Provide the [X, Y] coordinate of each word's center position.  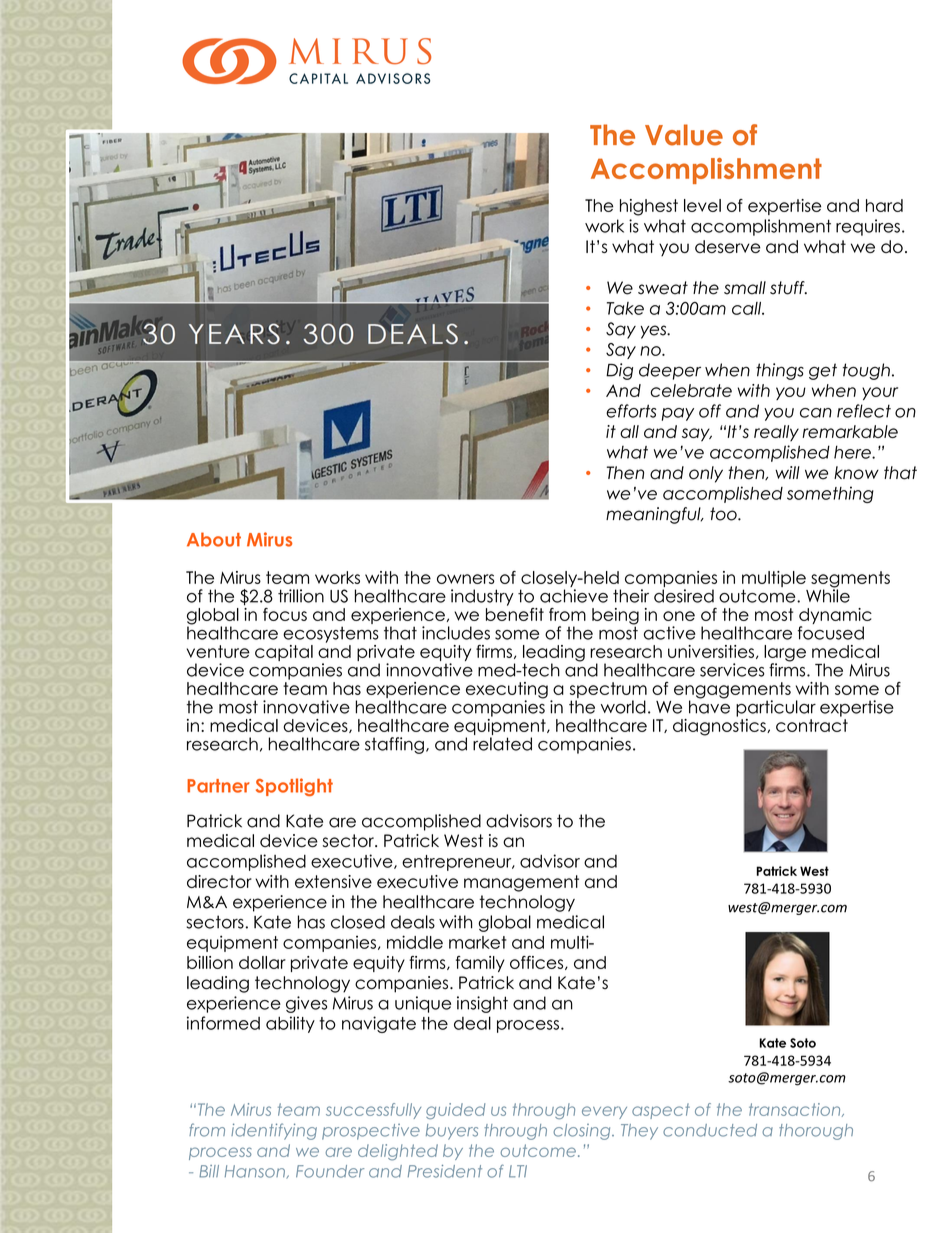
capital [284, 653]
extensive [333, 881]
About [214, 539]
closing [583, 1132]
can [816, 413]
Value [684, 135]
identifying [274, 1131]
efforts [631, 411]
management [521, 883]
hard [884, 205]
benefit [515, 613]
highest [649, 207]
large [785, 654]
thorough [816, 1132]
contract [812, 725]
